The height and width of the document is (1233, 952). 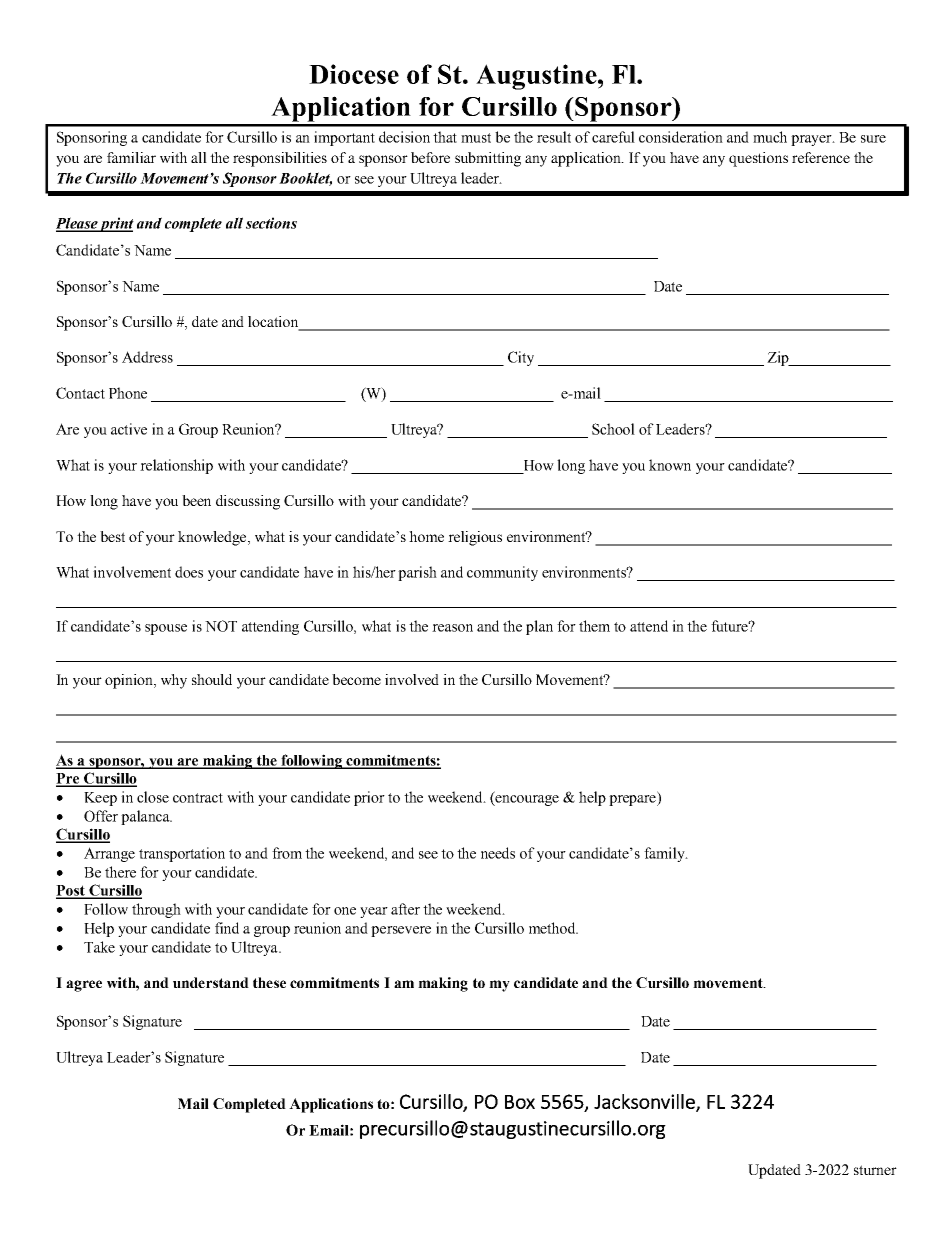 What do you see at coordinates (189, 572) in the document?
I see `does` at bounding box center [189, 572].
